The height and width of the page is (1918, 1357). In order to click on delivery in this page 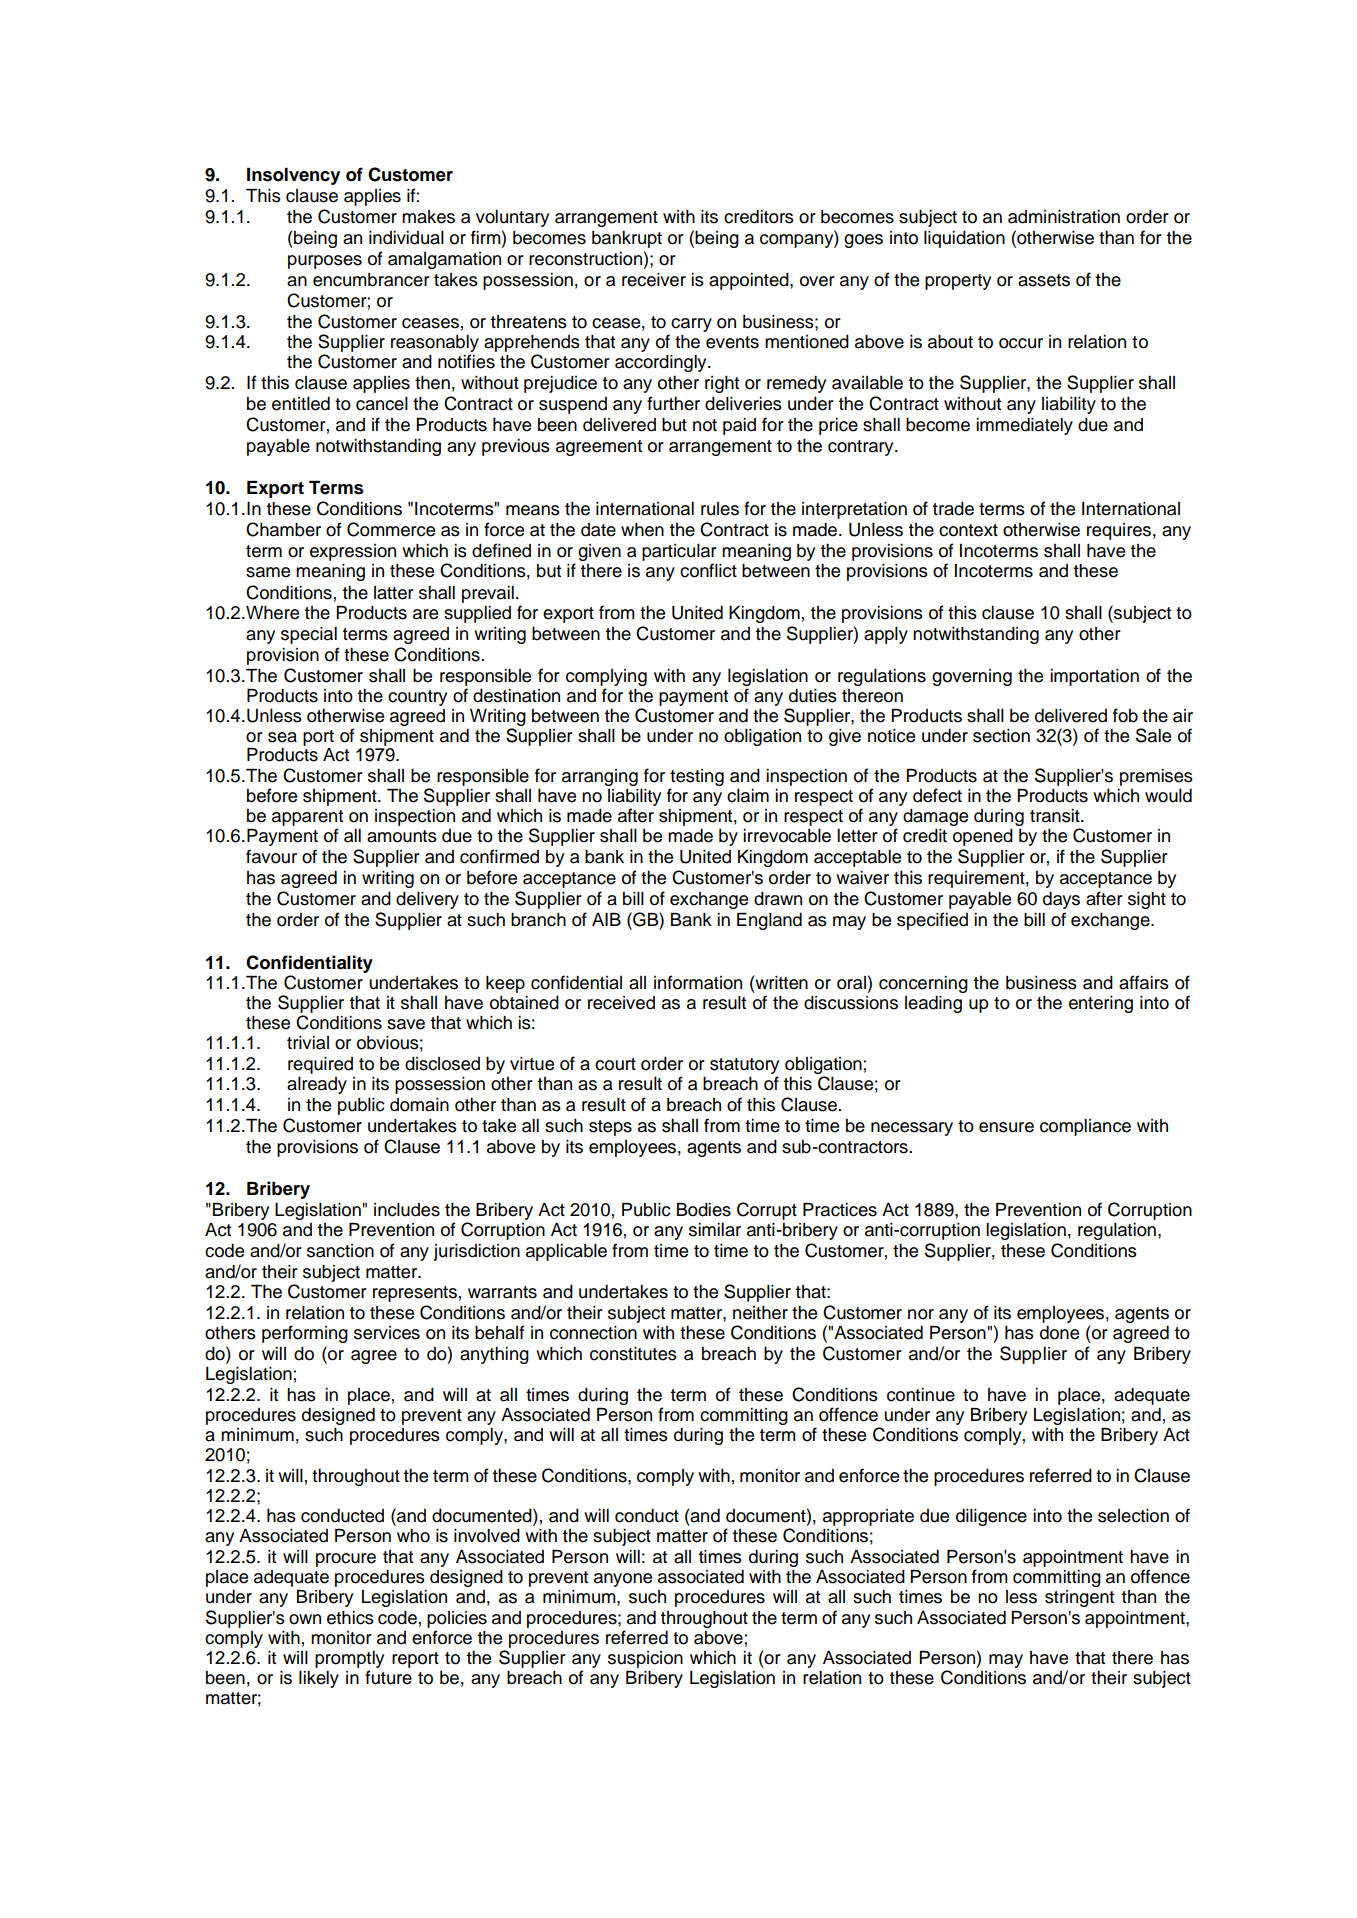, I will do `click(427, 900)`.
